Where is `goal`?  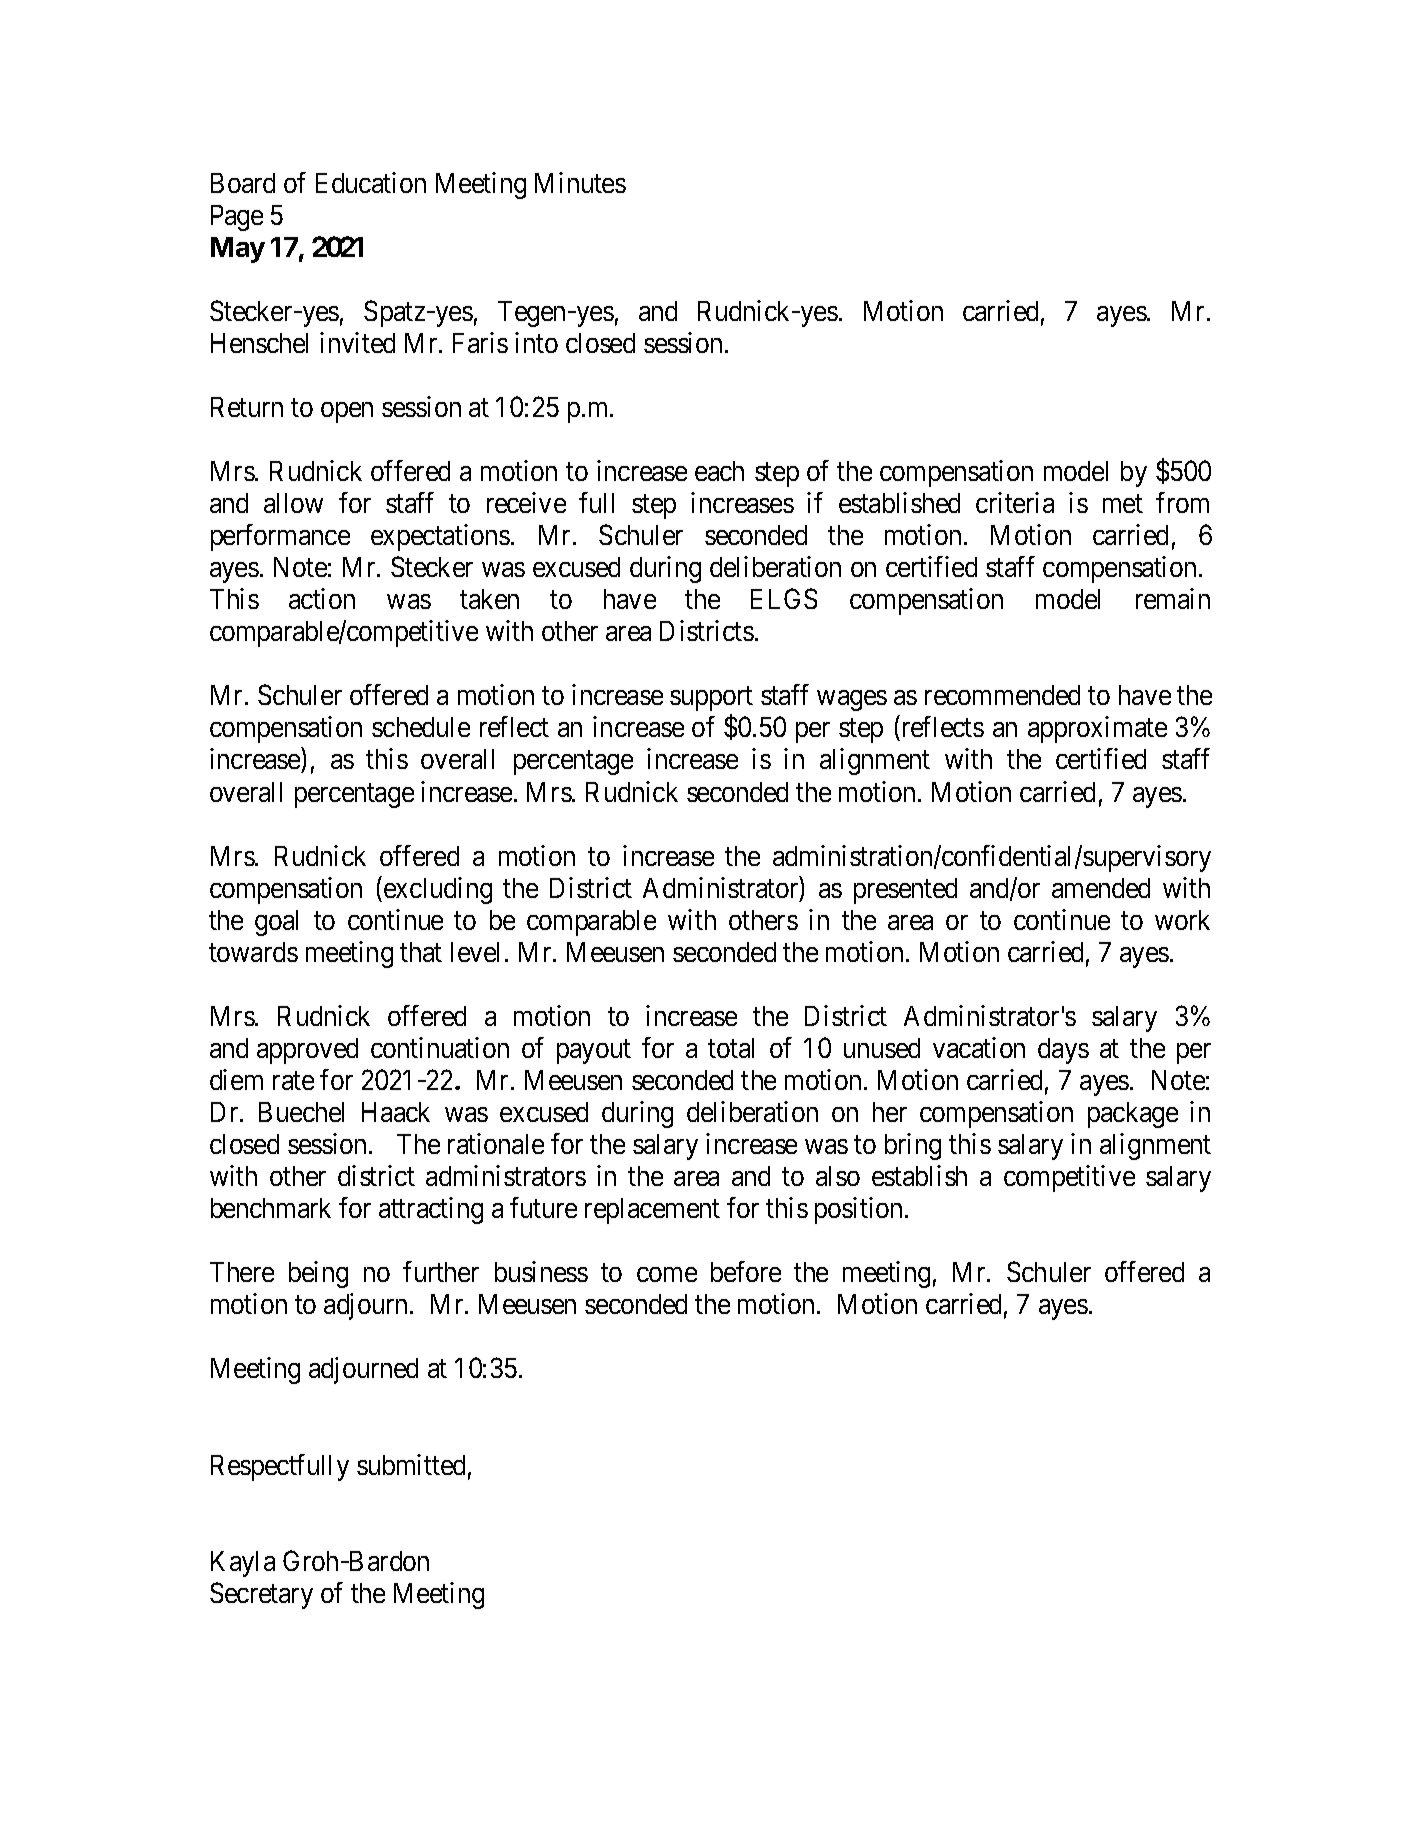
goal is located at coordinates (276, 923).
